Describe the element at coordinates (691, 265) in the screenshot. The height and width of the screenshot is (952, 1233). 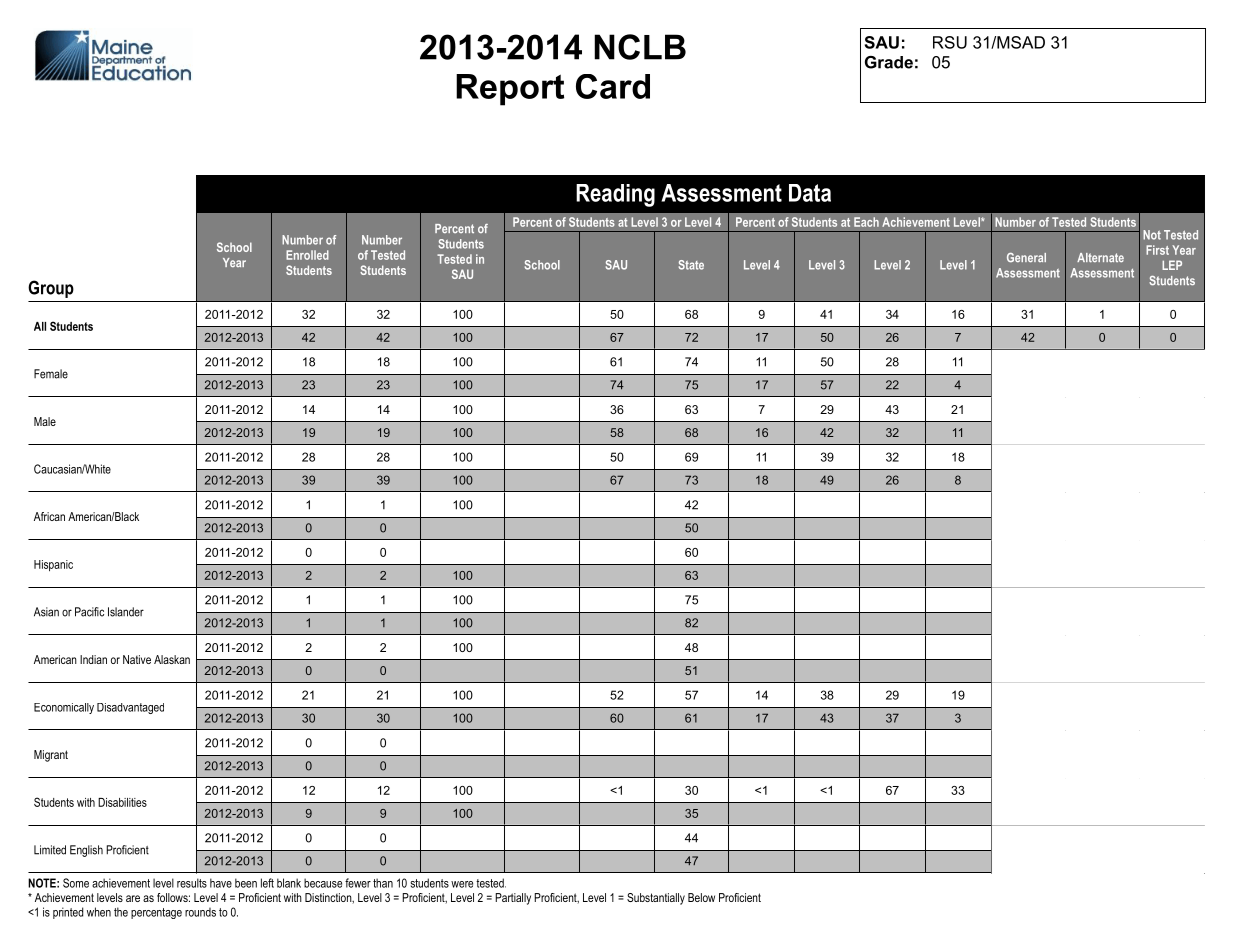
I see `State` at that location.
